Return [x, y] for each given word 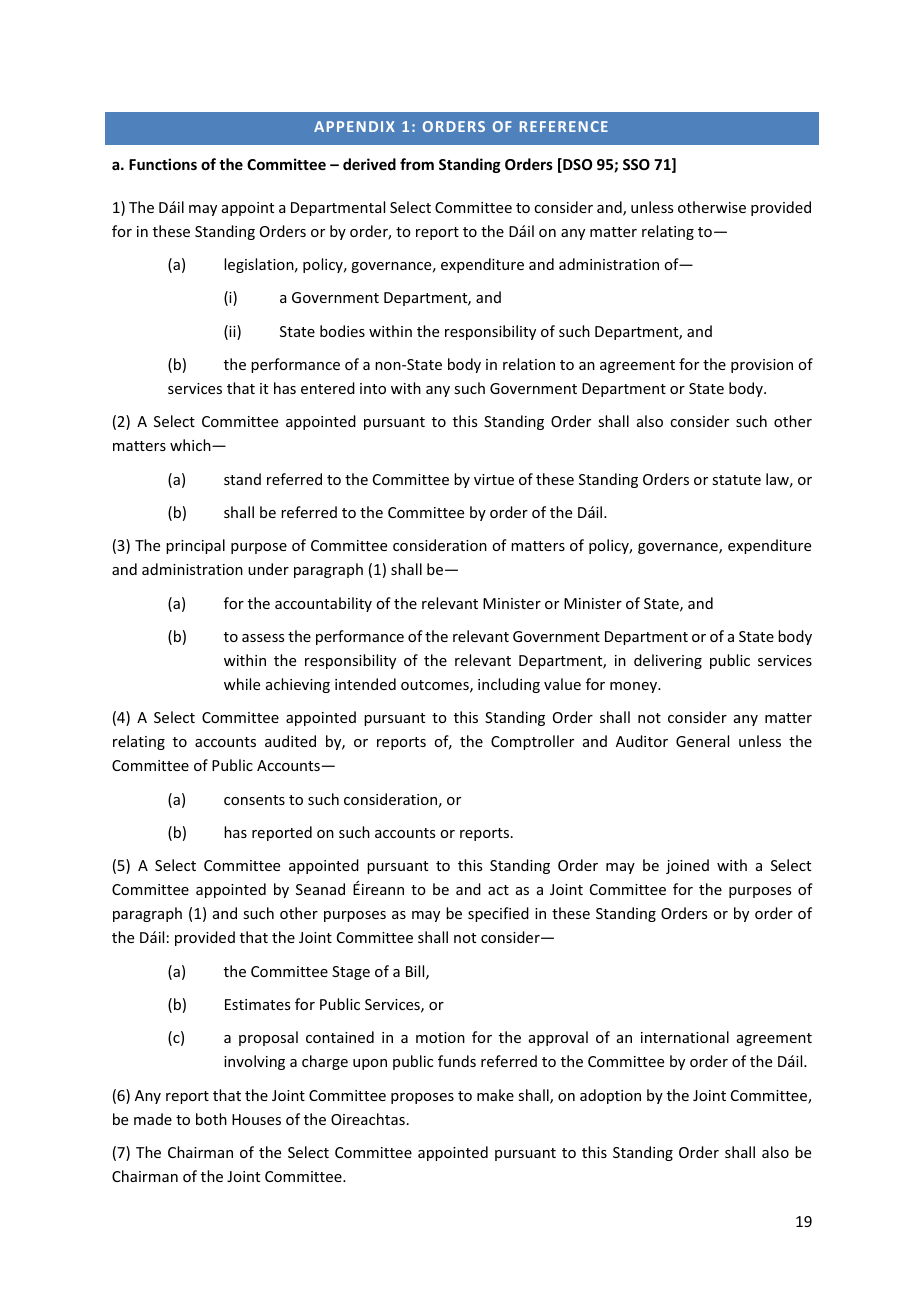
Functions [163, 164]
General [702, 741]
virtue [494, 479]
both [211, 1119]
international [685, 1037]
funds [457, 1061]
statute [736, 480]
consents [254, 800]
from [417, 164]
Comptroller [532, 742]
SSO [636, 164]
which [191, 445]
